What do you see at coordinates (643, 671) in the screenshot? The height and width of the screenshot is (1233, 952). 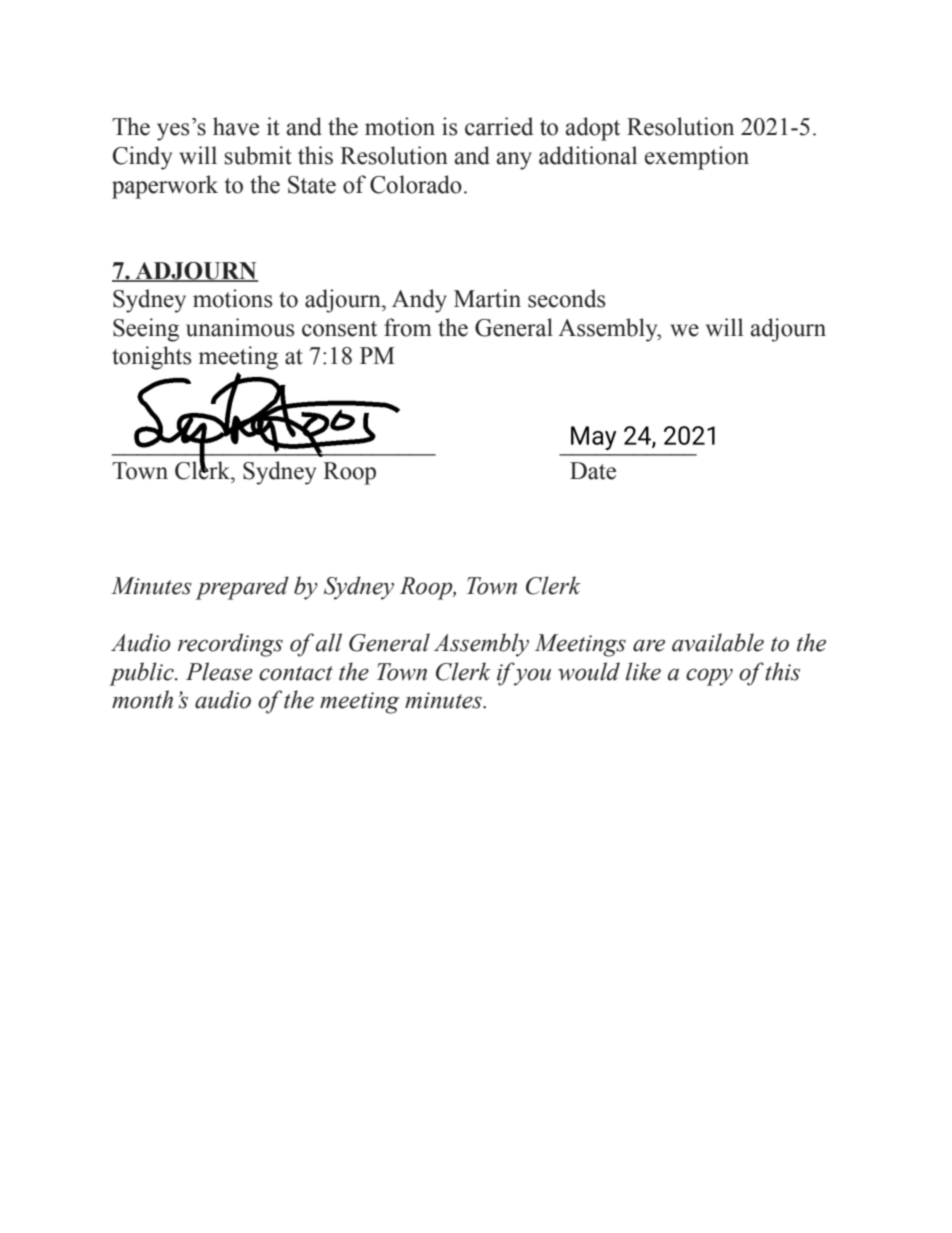 I see `like` at bounding box center [643, 671].
